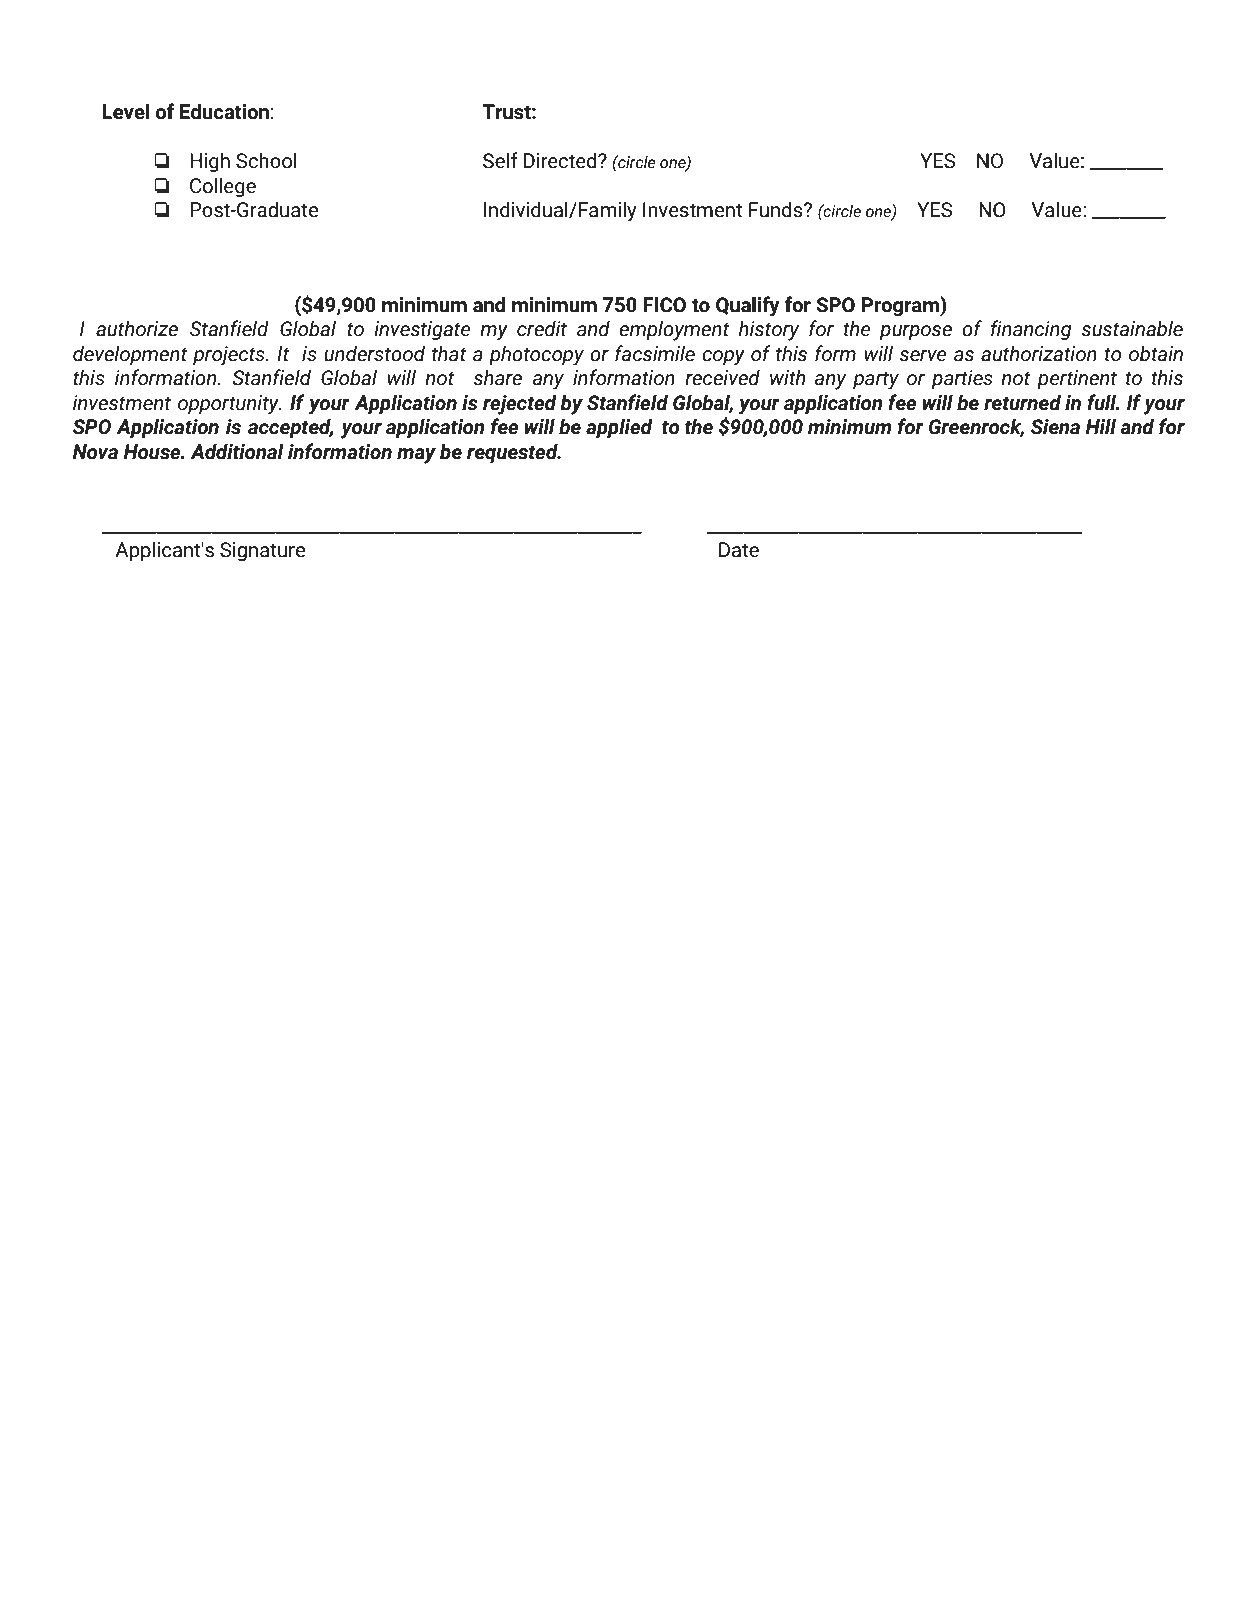 The width and height of the image is (1248, 1615). Describe the element at coordinates (262, 551) in the image. I see `Signature` at that location.
